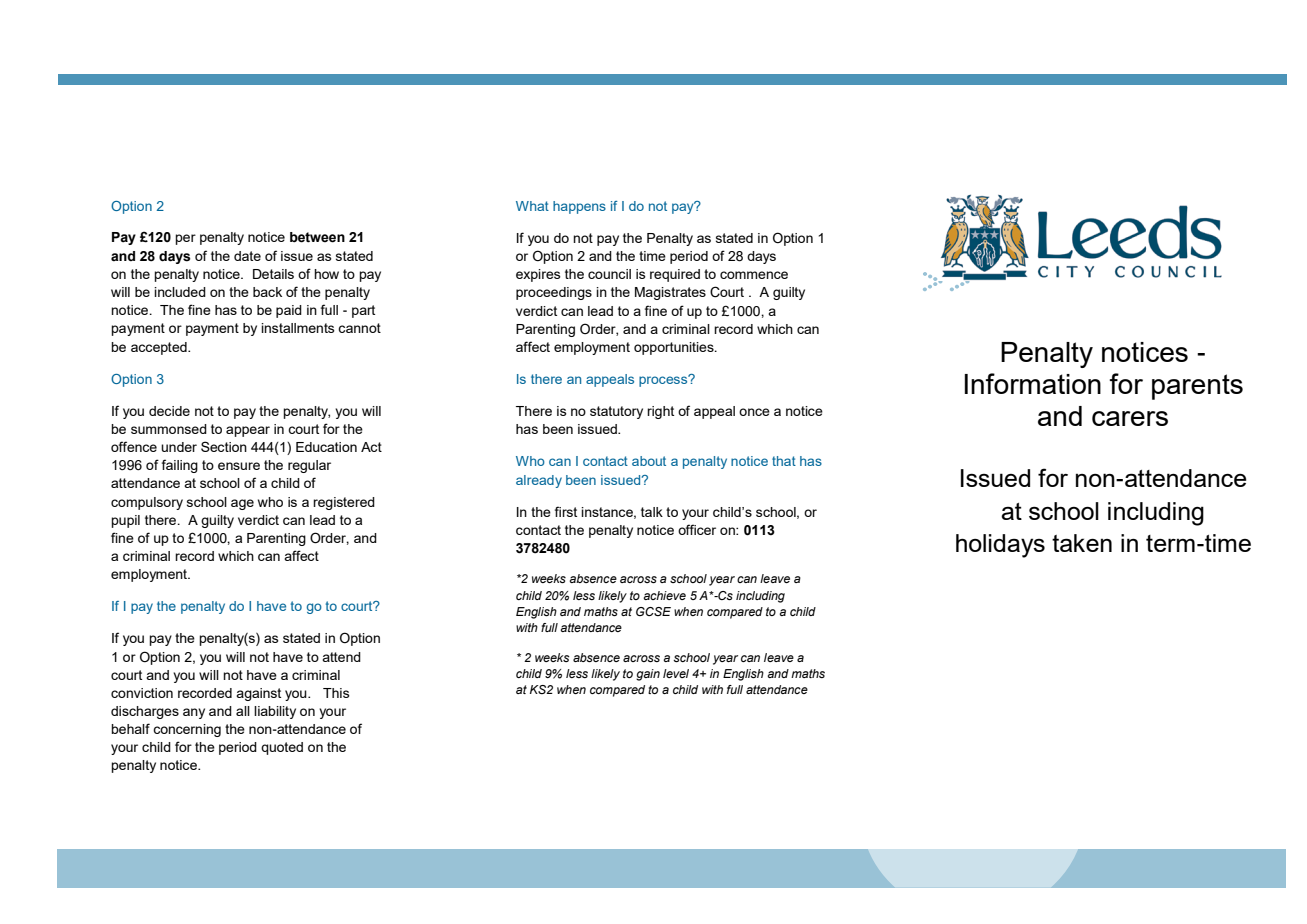 Image resolution: width=1307 pixels, height=924 pixels. Describe the element at coordinates (579, 207) in the image. I see `happens` at that location.
